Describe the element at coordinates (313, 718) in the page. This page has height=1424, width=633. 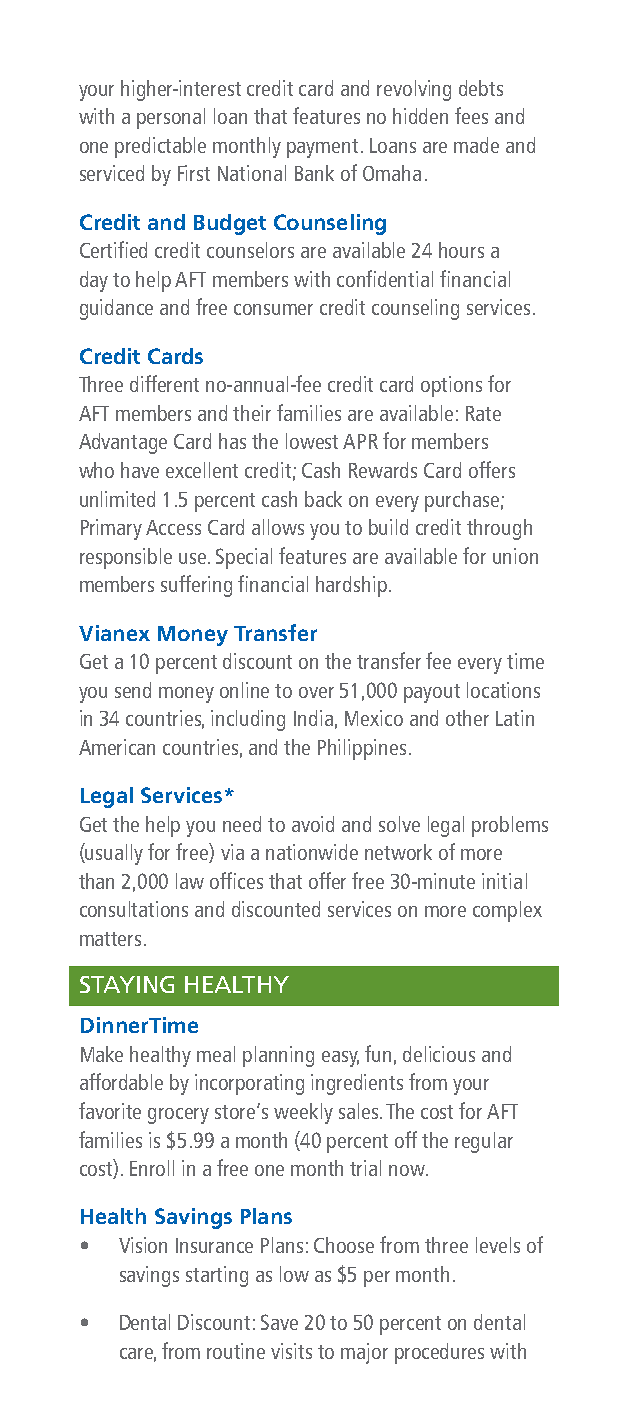
I see `India` at that location.
